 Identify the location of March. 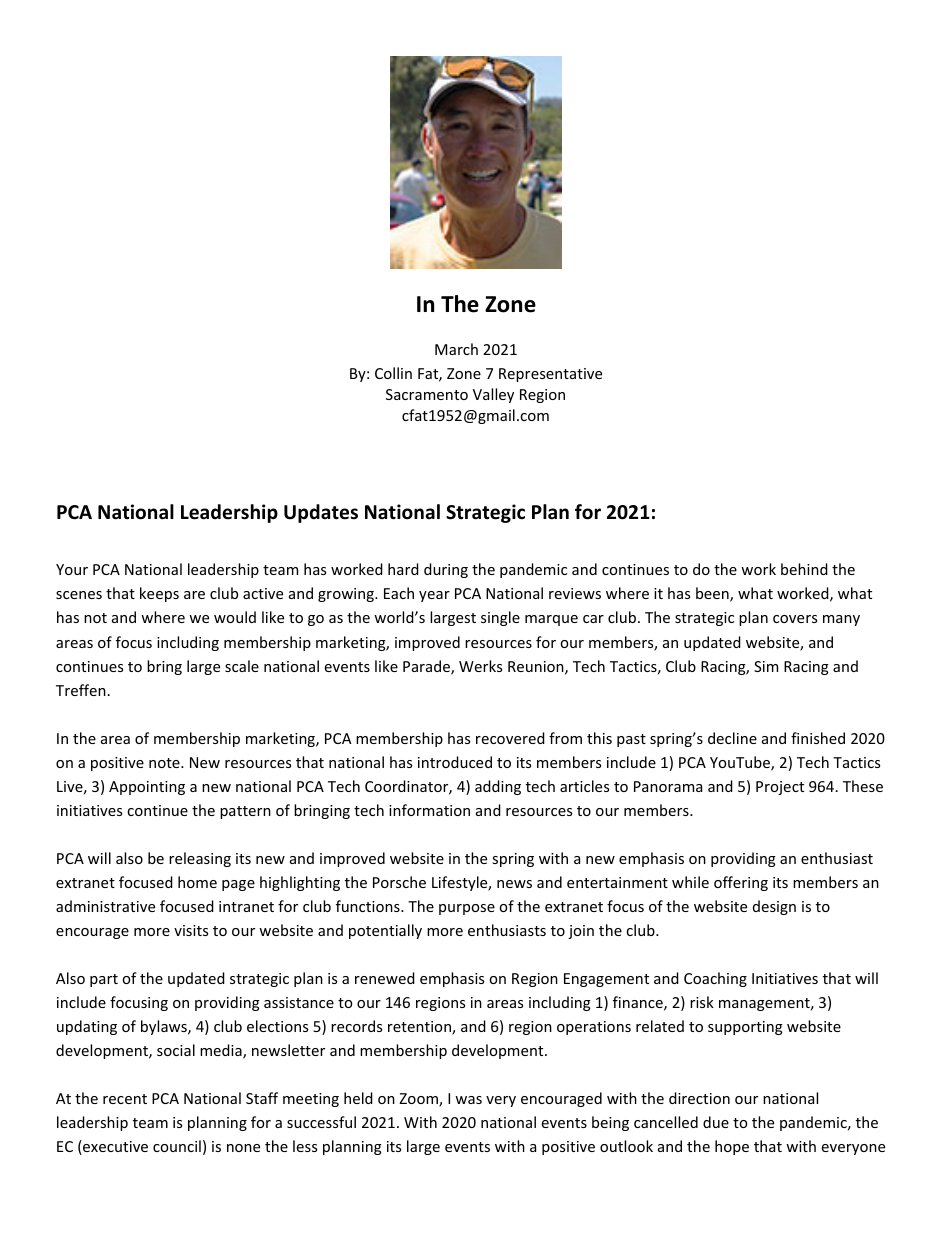
(456, 349).
